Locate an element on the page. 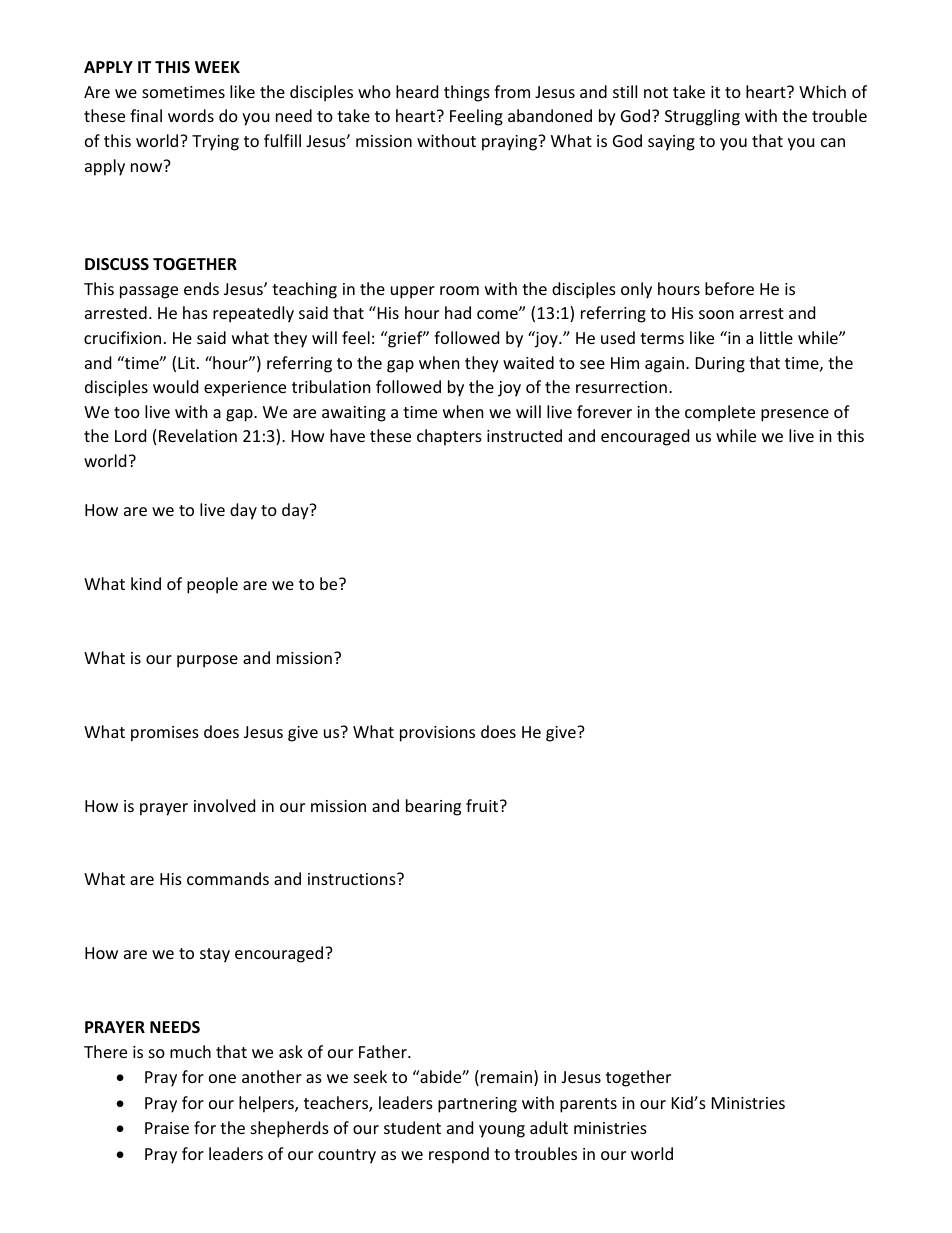 The width and height of the document is (952, 1233). partnering is located at coordinates (477, 1105).
